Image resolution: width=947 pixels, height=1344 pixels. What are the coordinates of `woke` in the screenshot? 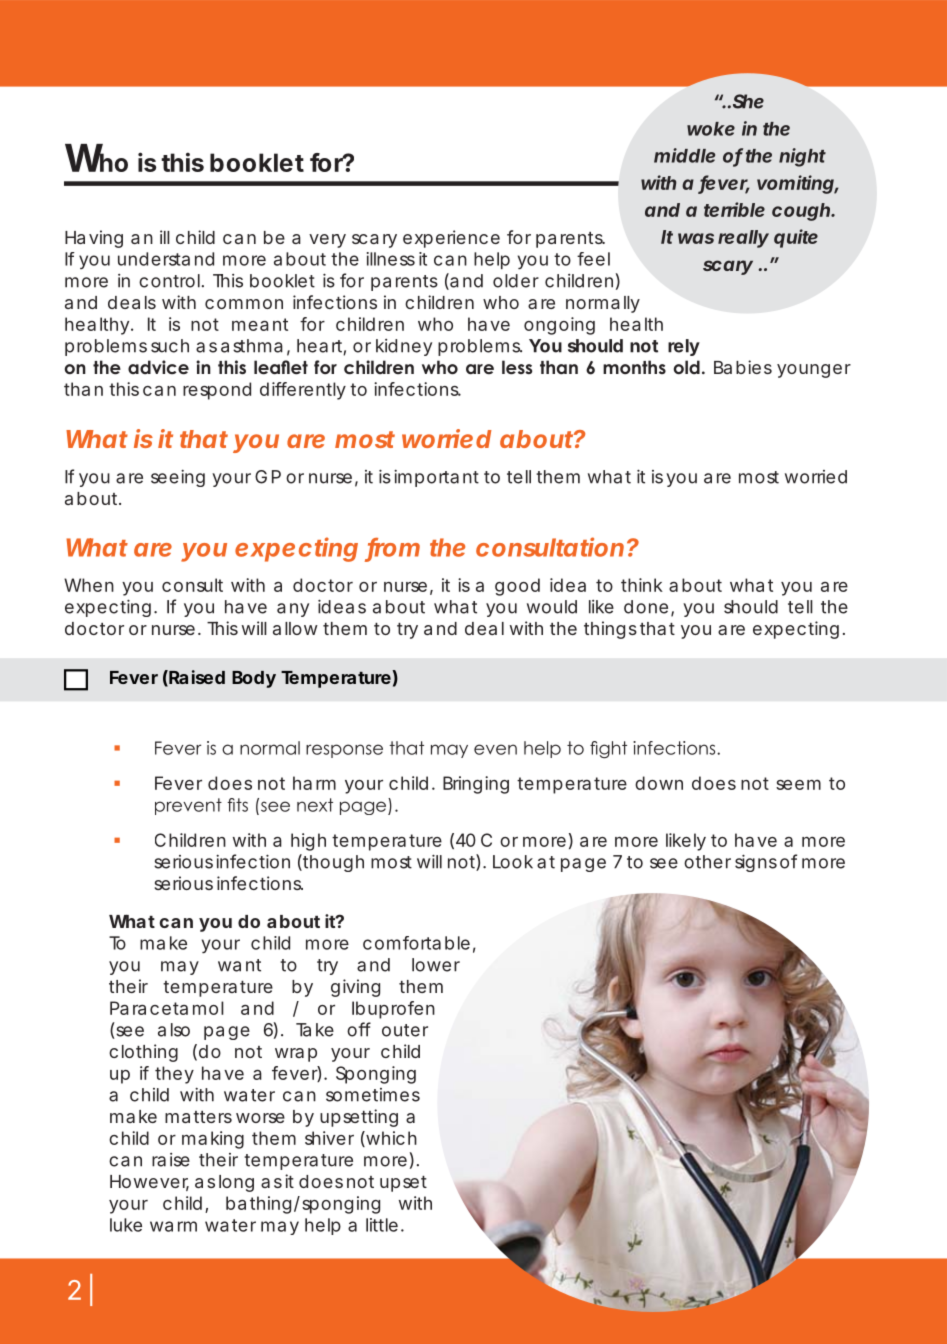 It's located at (711, 129).
